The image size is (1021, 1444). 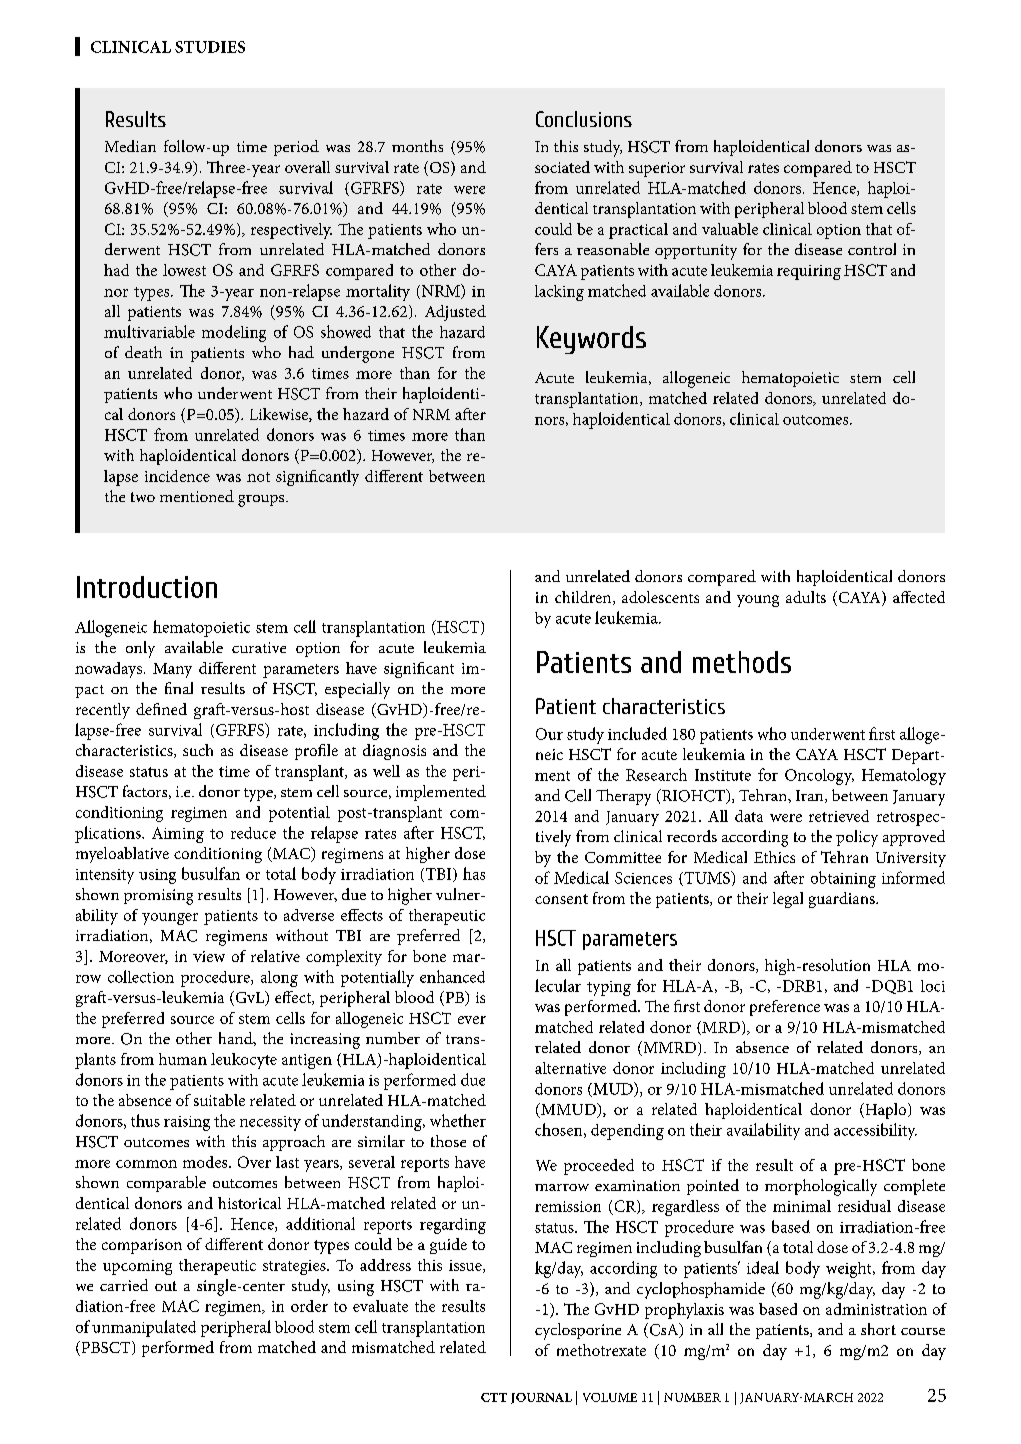 I want to click on included, so click(x=637, y=733).
